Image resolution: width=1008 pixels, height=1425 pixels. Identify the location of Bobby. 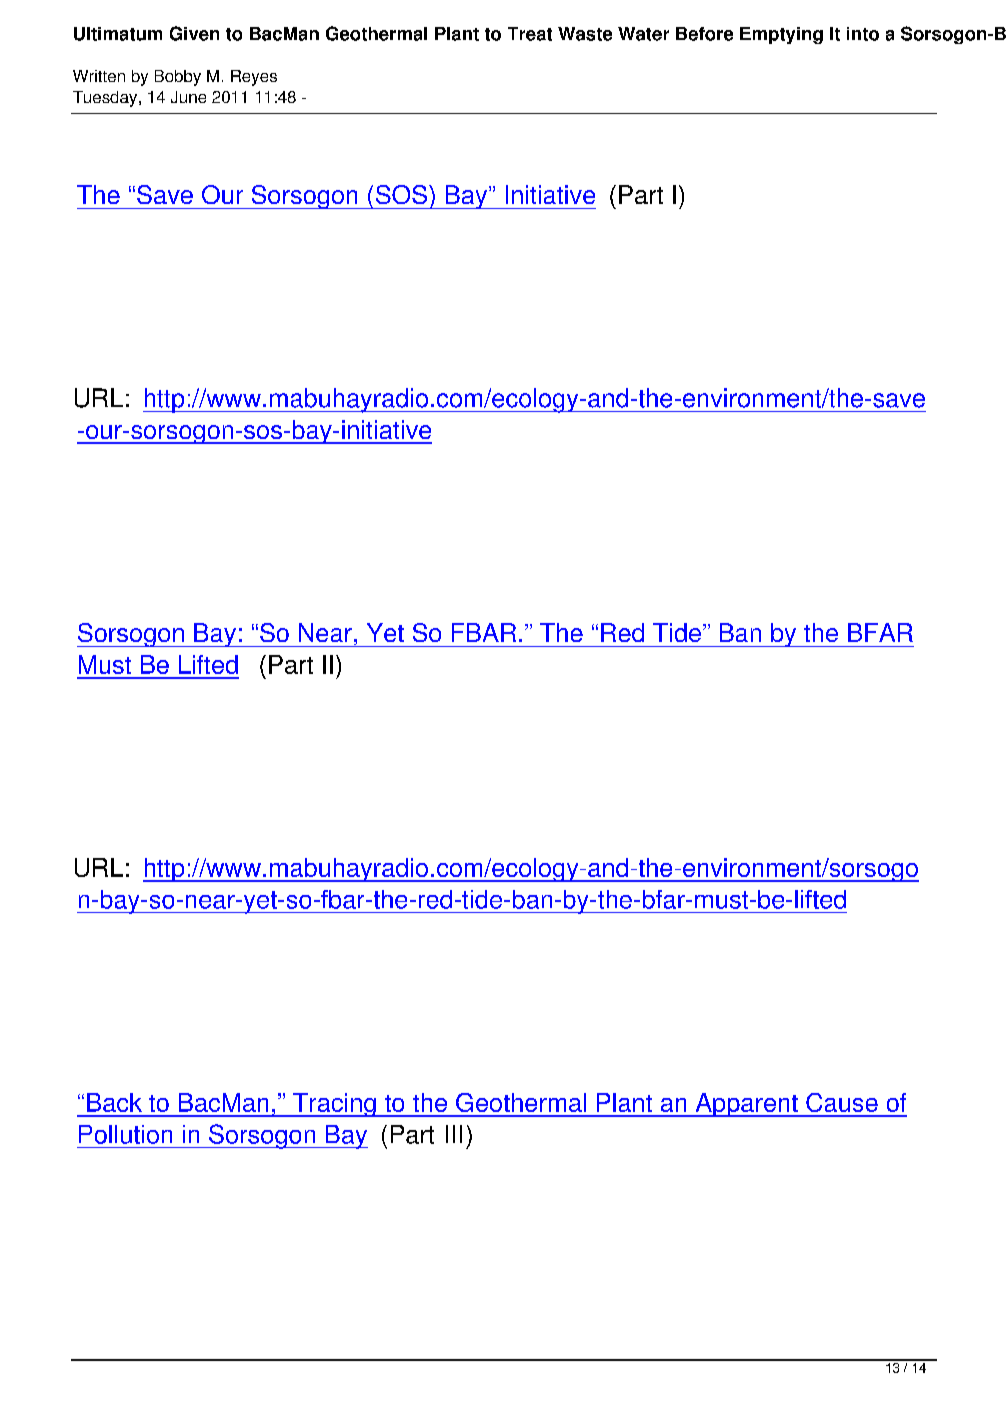
(178, 78).
